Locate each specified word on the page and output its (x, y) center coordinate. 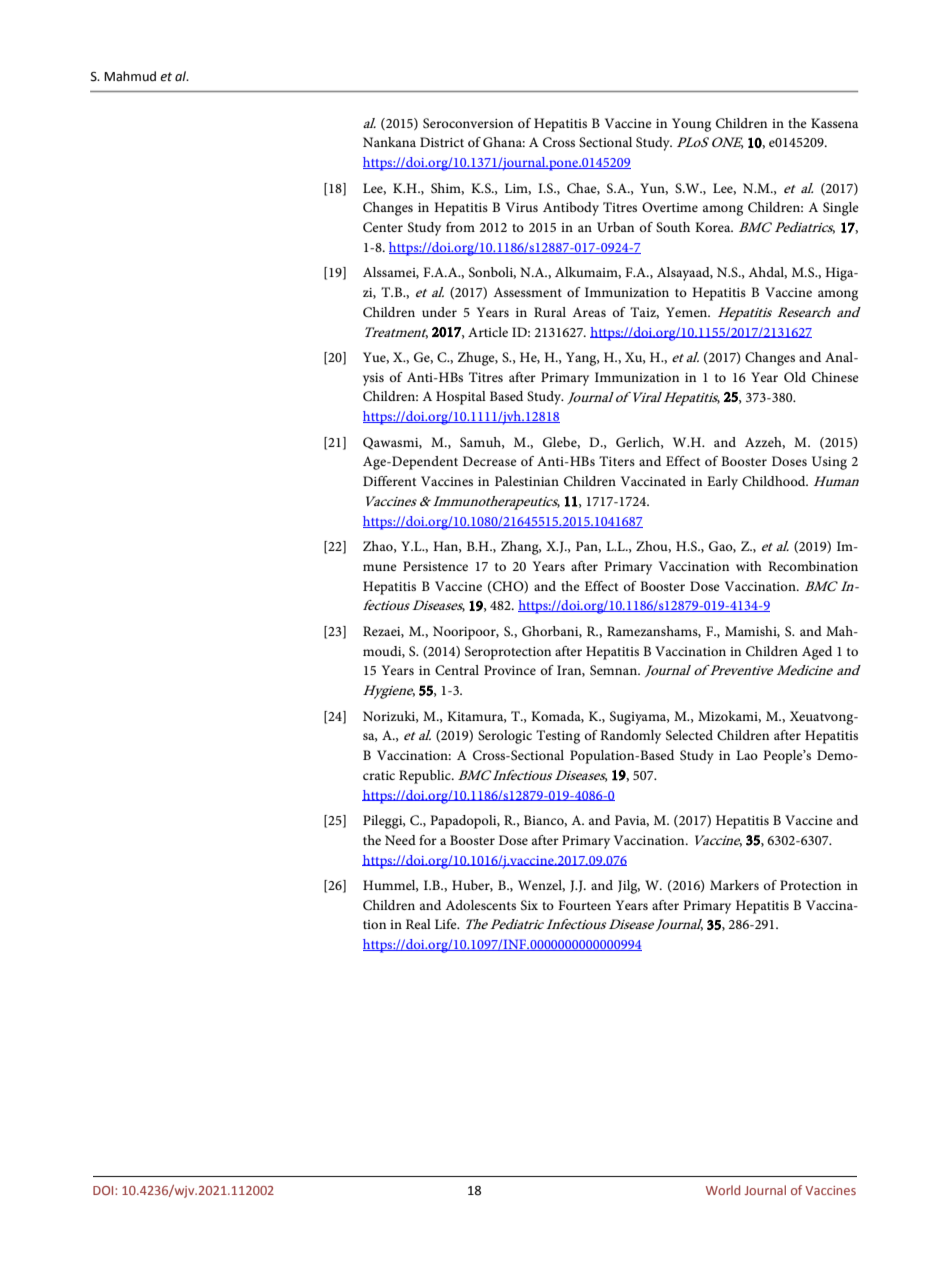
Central (457, 670)
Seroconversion (468, 123)
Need (400, 840)
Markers (734, 885)
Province (510, 670)
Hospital (461, 398)
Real (418, 924)
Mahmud (130, 76)
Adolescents (480, 905)
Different (389, 481)
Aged (817, 653)
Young (691, 125)
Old (795, 377)
